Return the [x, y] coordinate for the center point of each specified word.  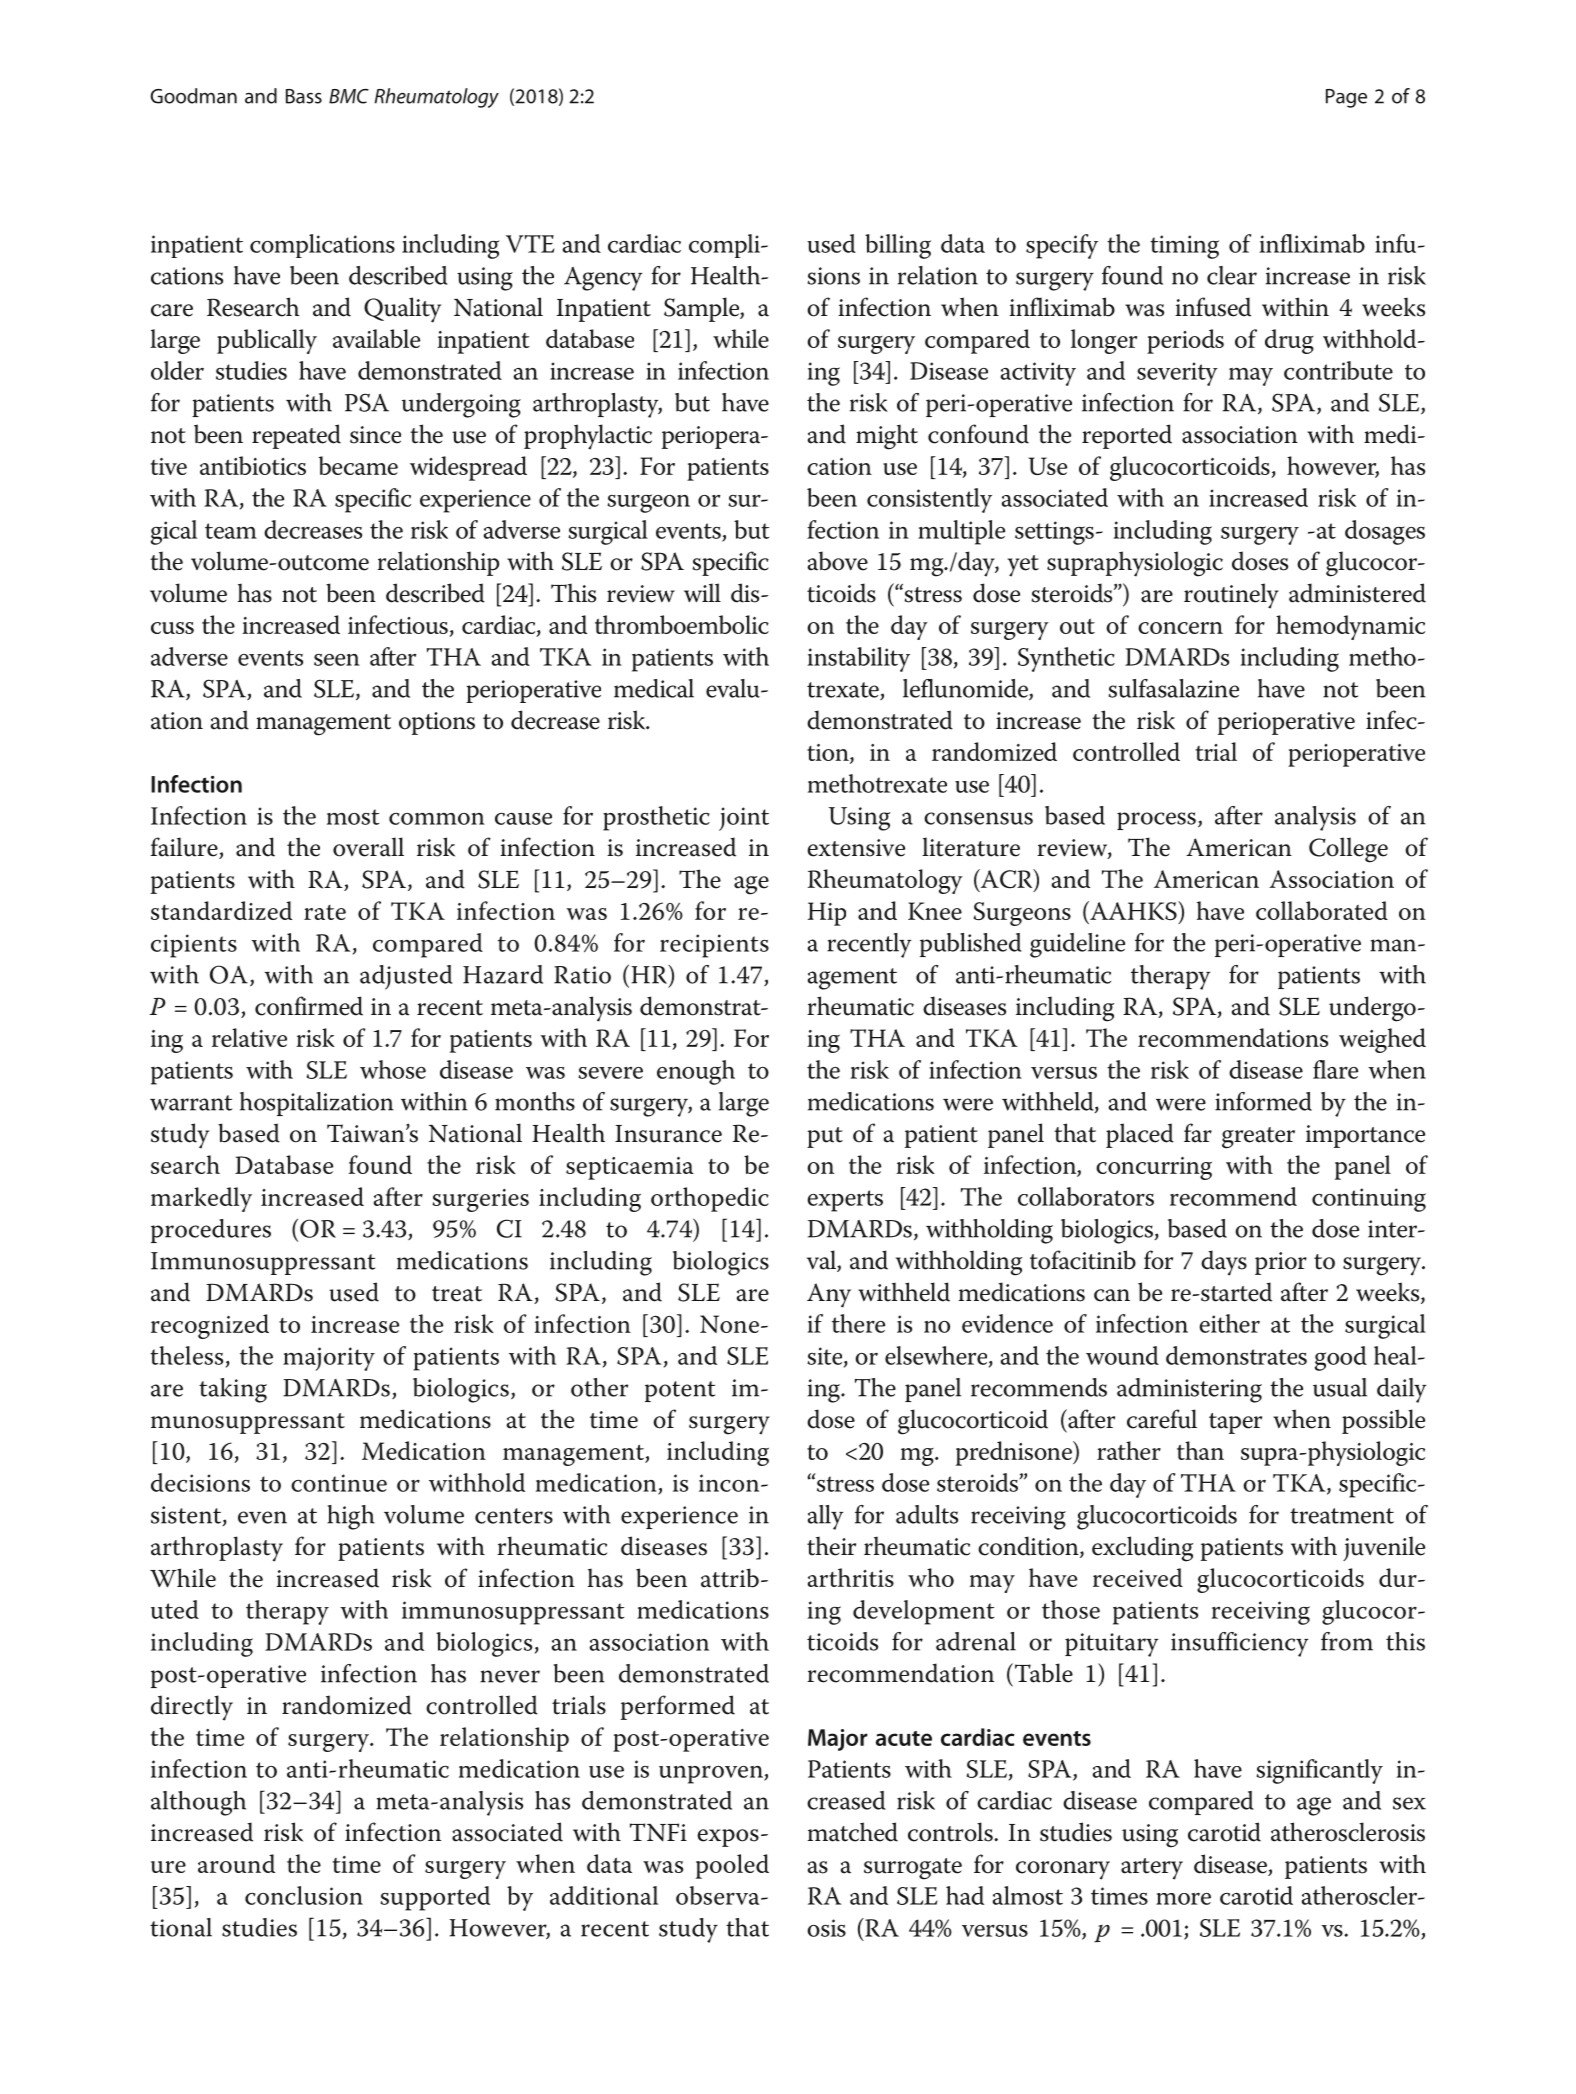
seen [337, 660]
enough [696, 1072]
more [1183, 1899]
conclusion [304, 1895]
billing [898, 246]
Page [1346, 98]
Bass [304, 96]
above [837, 561]
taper [1235, 1423]
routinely [1231, 596]
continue [339, 1483]
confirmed [309, 1006]
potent [680, 1391]
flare [1335, 1069]
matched [853, 1832]
